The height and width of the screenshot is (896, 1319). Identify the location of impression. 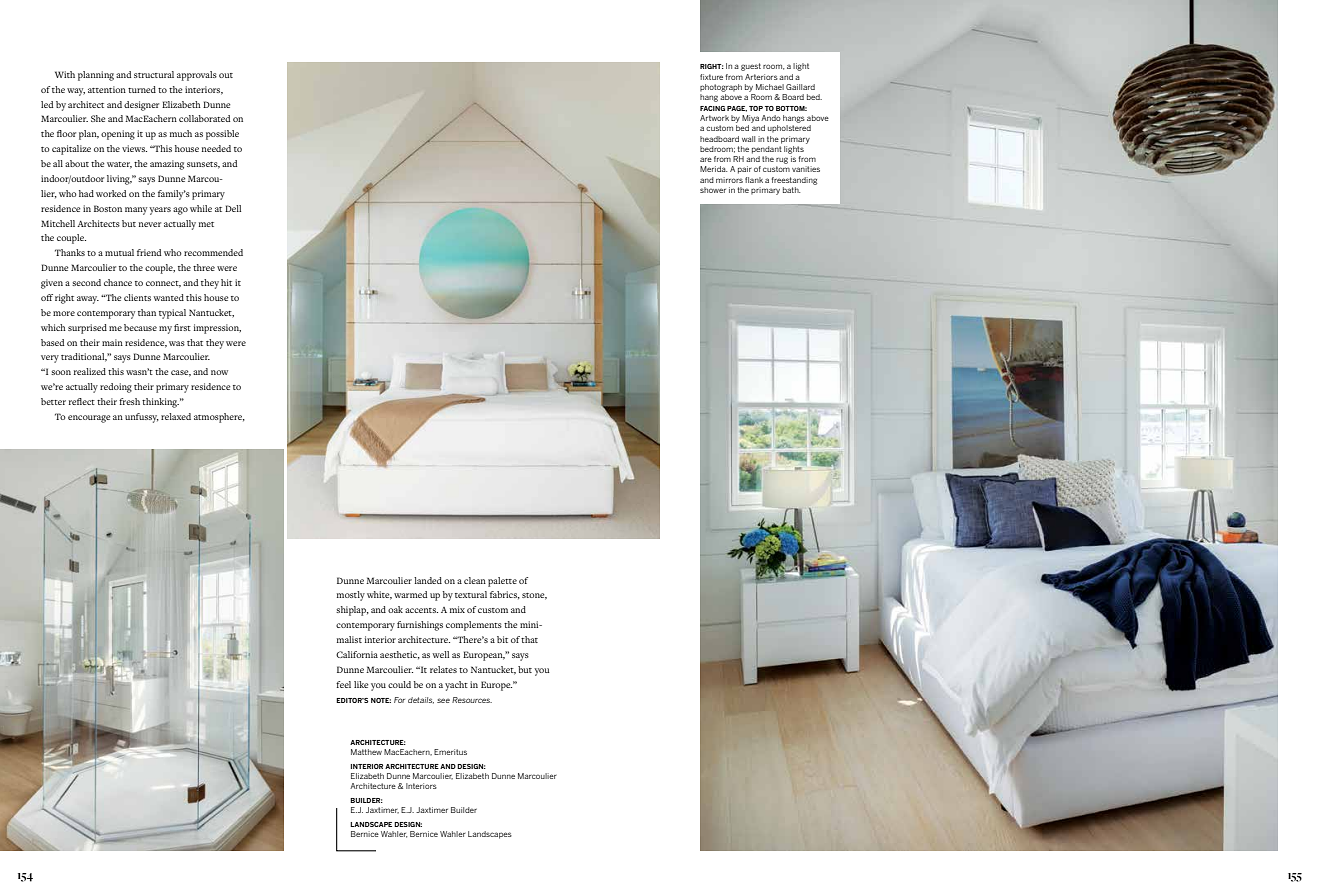
(217, 329).
